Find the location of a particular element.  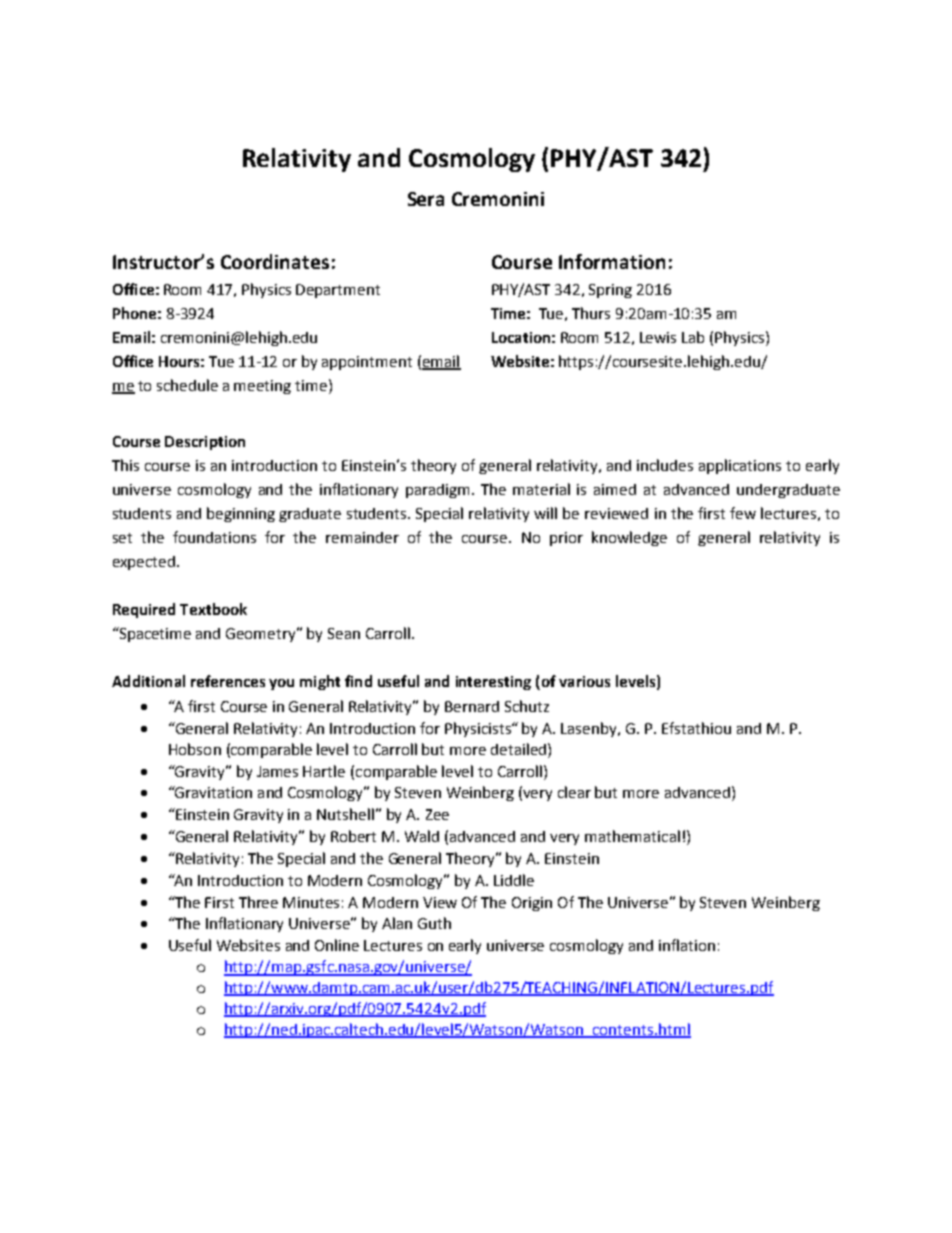

various is located at coordinates (584, 681).
